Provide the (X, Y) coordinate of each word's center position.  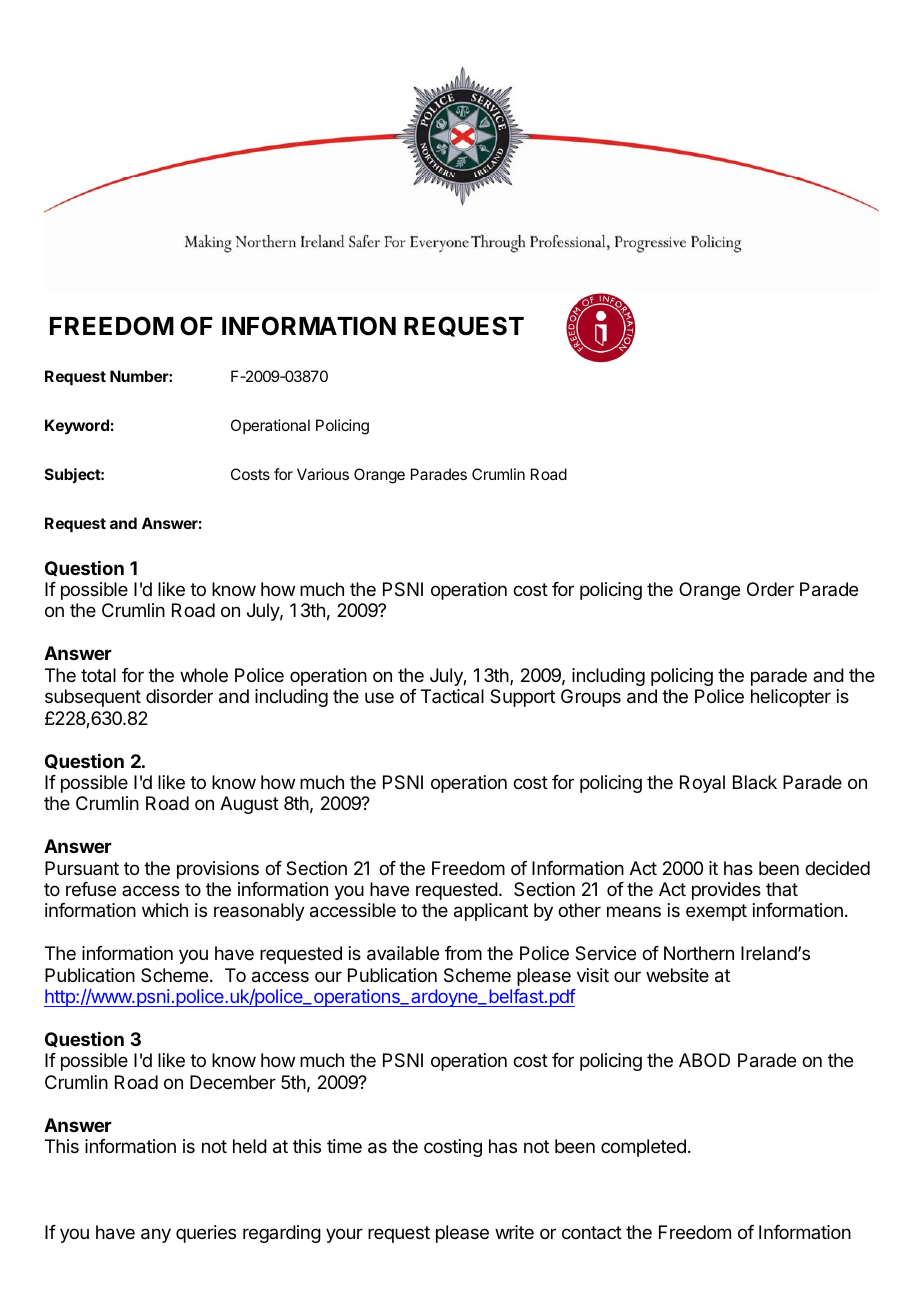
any (156, 1235)
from (463, 953)
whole (204, 675)
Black (755, 782)
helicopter (791, 698)
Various (323, 474)
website (677, 975)
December (233, 1082)
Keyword (77, 427)
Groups (591, 698)
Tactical (452, 696)
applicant (491, 912)
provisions (218, 870)
